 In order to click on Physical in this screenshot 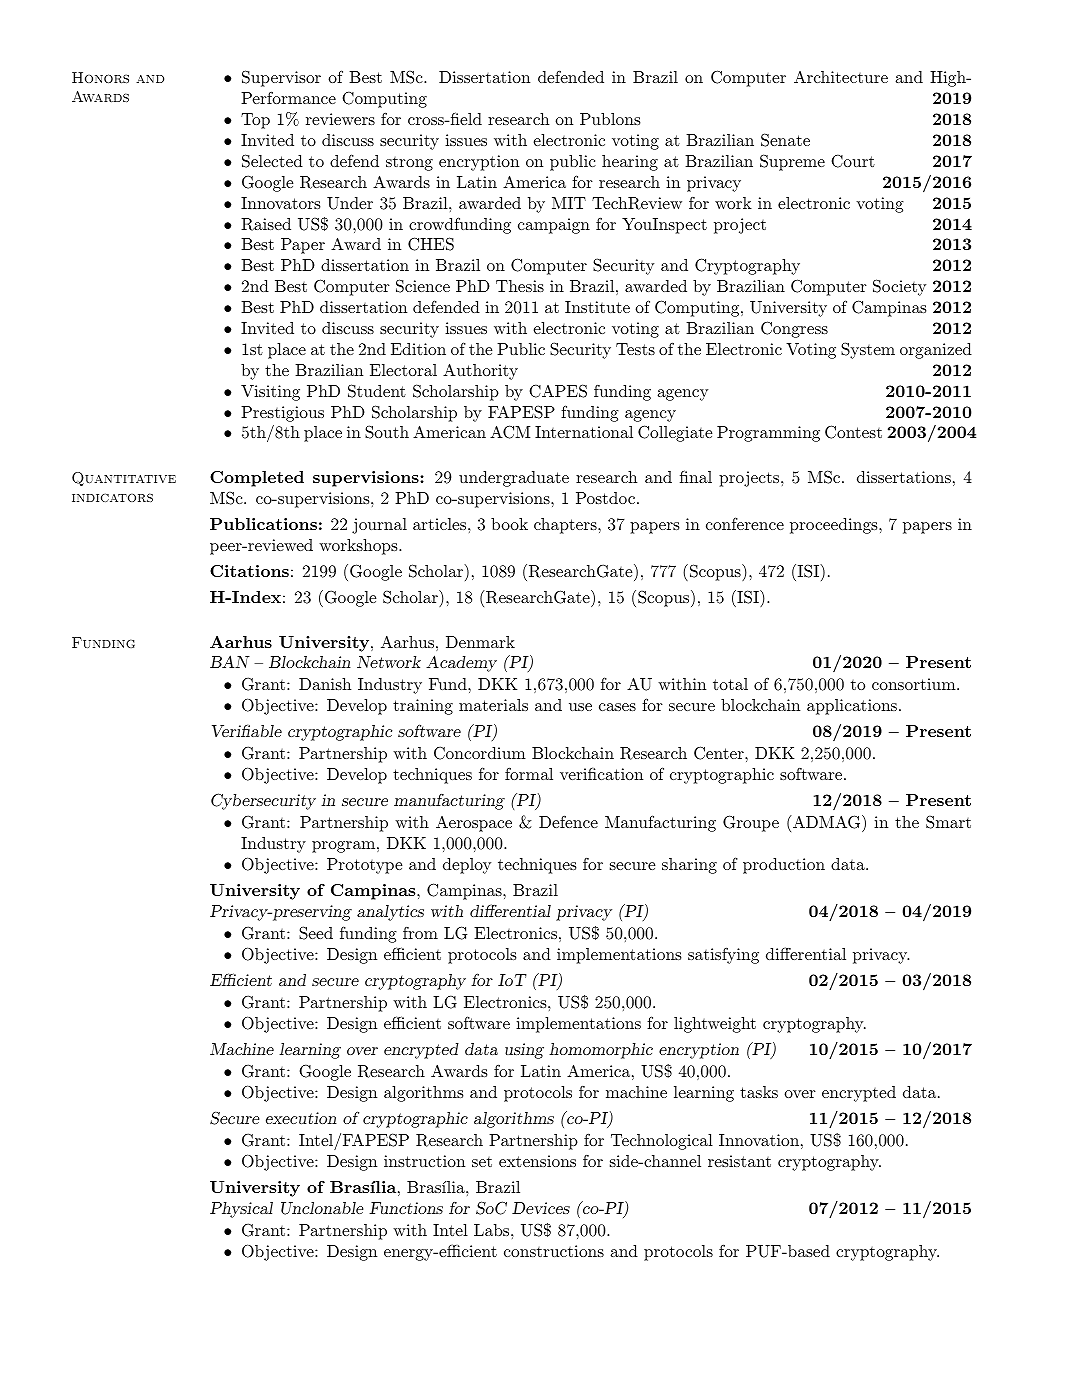, I will do `click(241, 1210)`.
